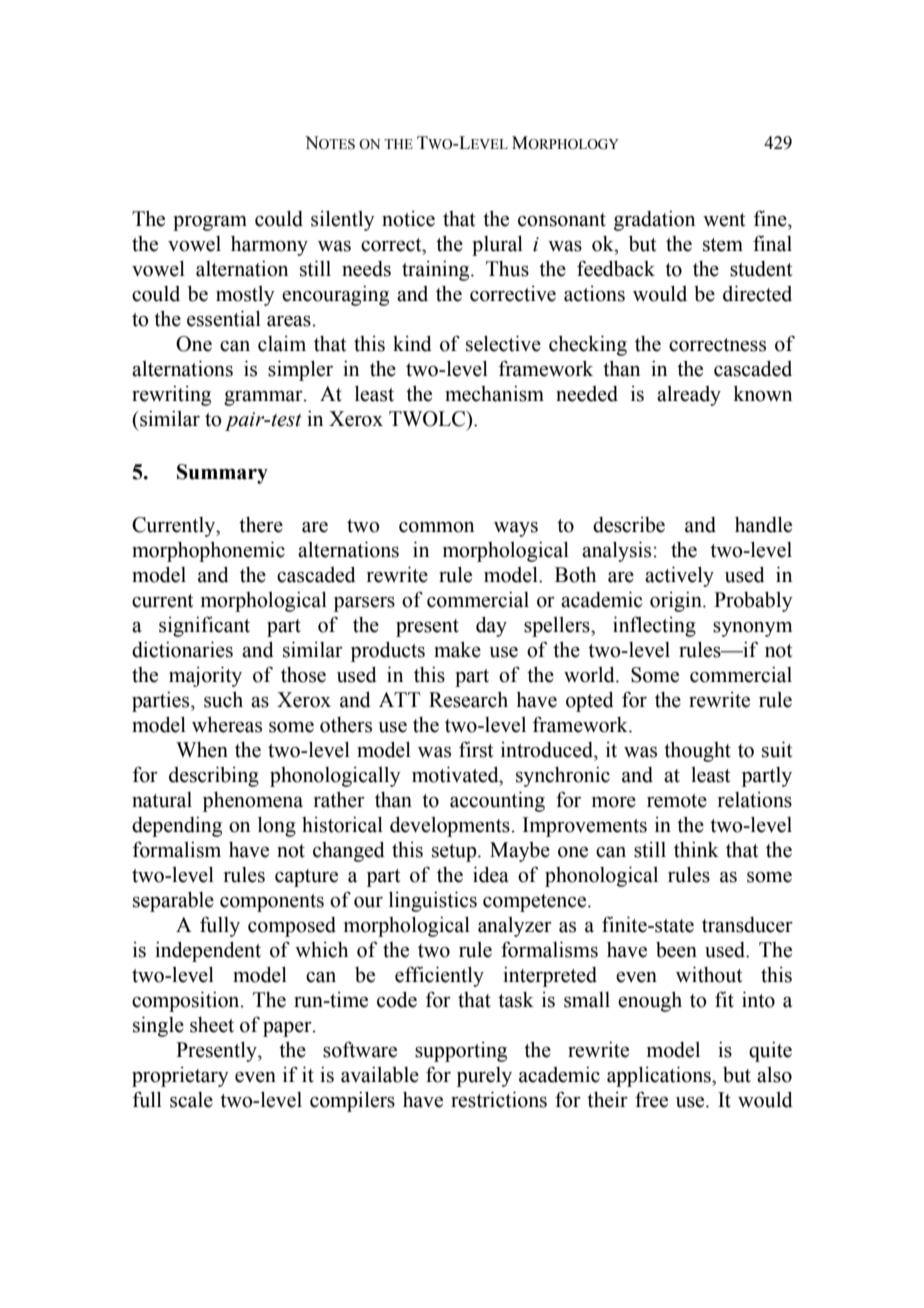  What do you see at coordinates (723, 245) in the page?
I see `stem` at bounding box center [723, 245].
